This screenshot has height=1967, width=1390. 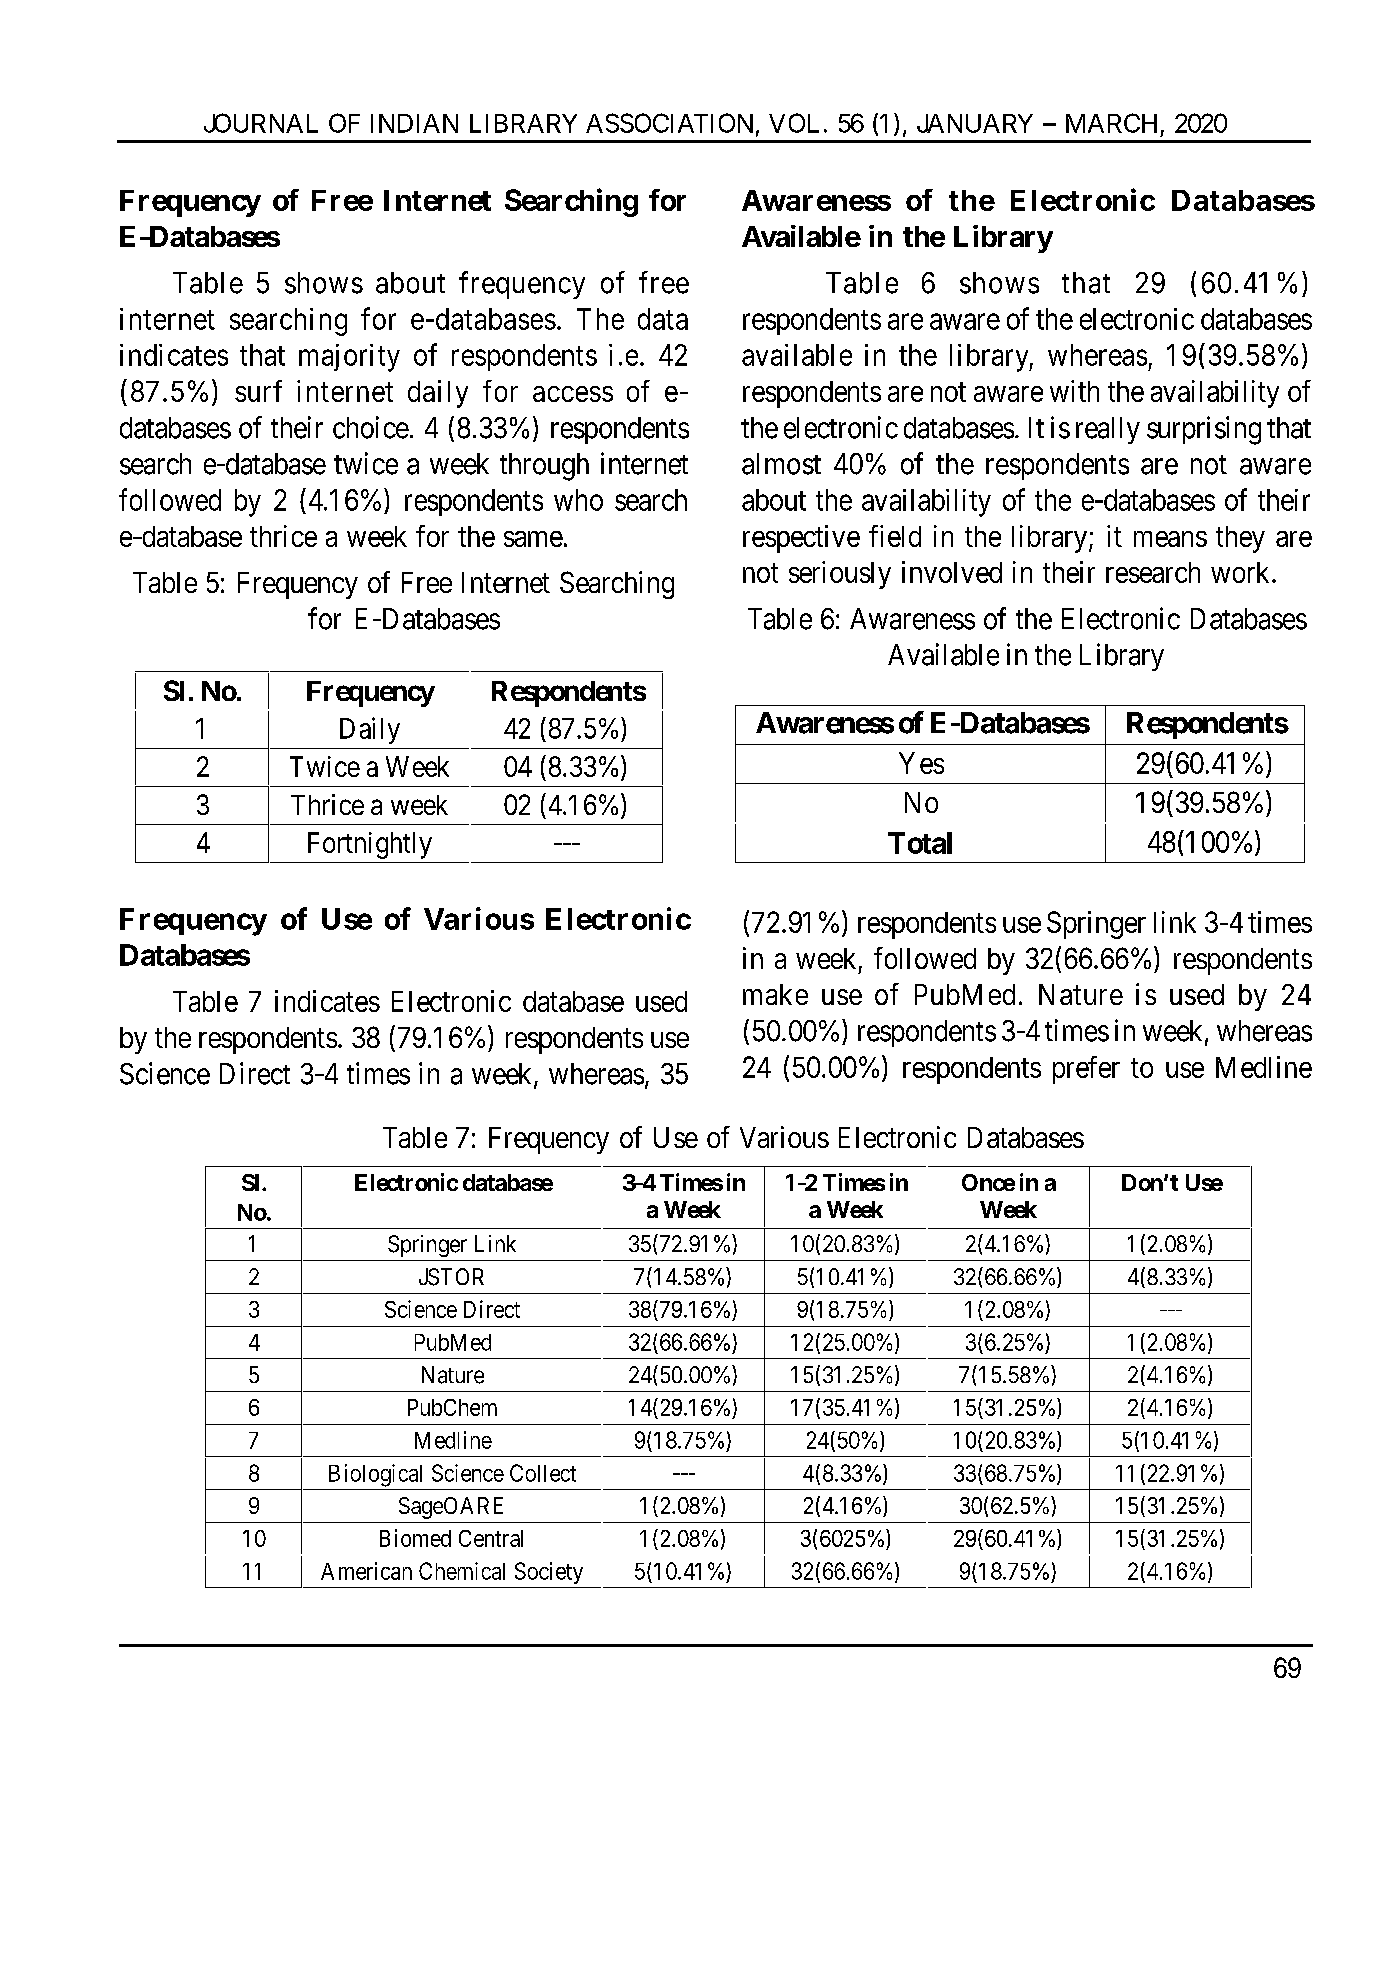 I want to click on ASSOCIATION, so click(x=669, y=123).
